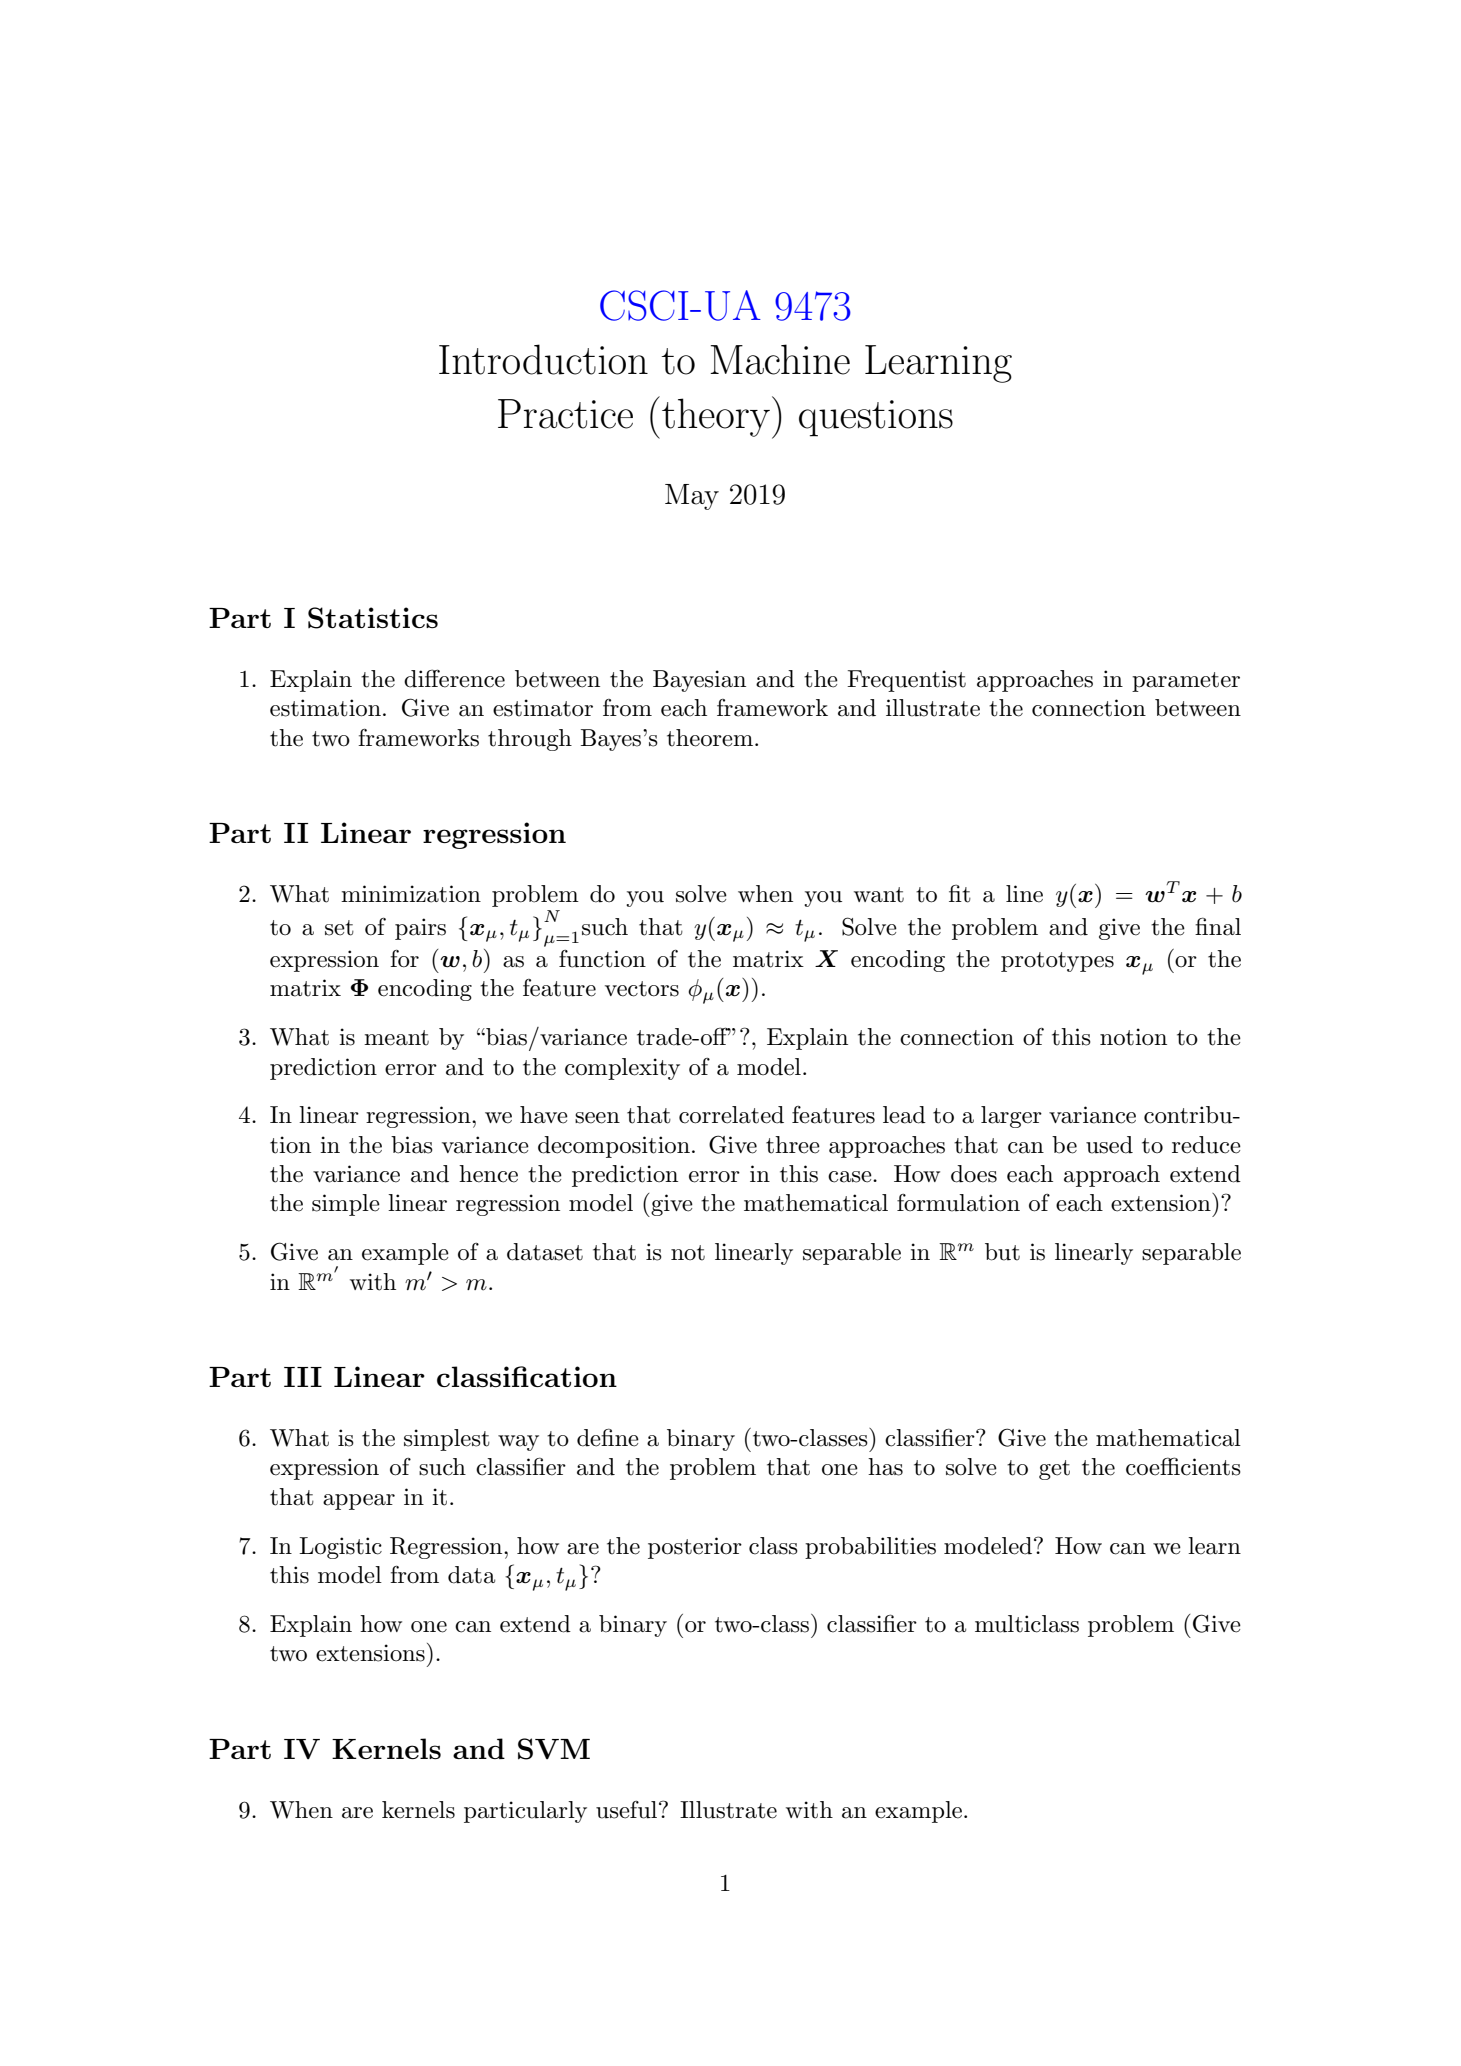 This page has width=1461, height=2066. I want to click on hence, so click(488, 1174).
